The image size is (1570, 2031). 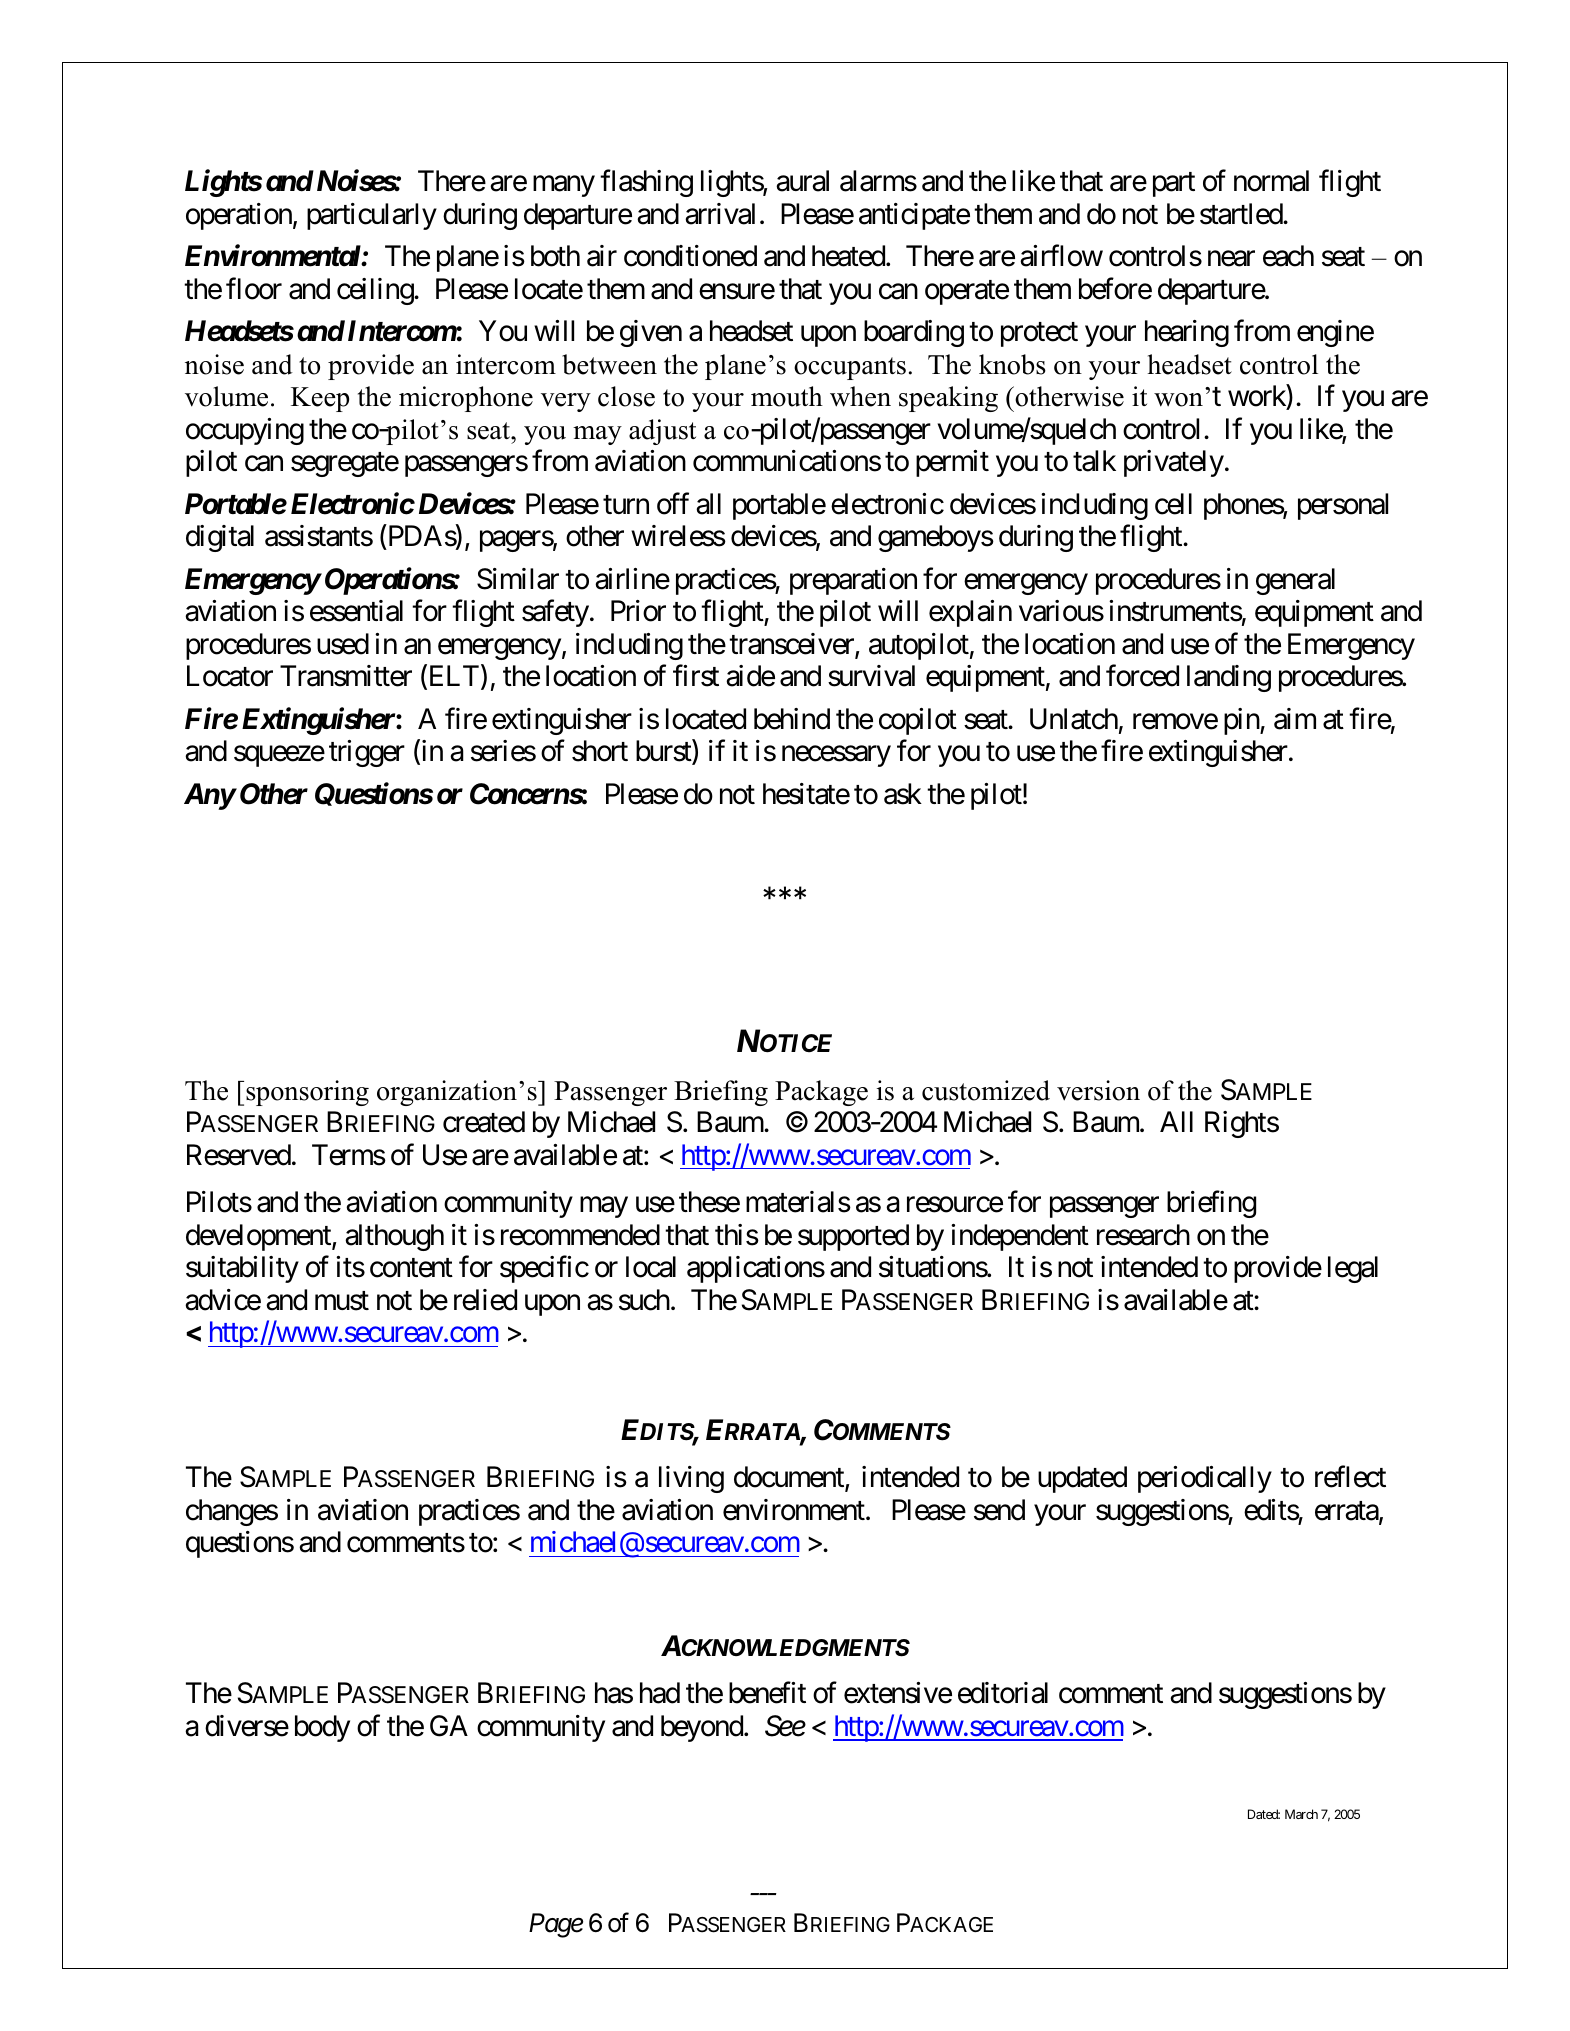 What do you see at coordinates (1301, 1814) in the image?
I see `March` at bounding box center [1301, 1814].
